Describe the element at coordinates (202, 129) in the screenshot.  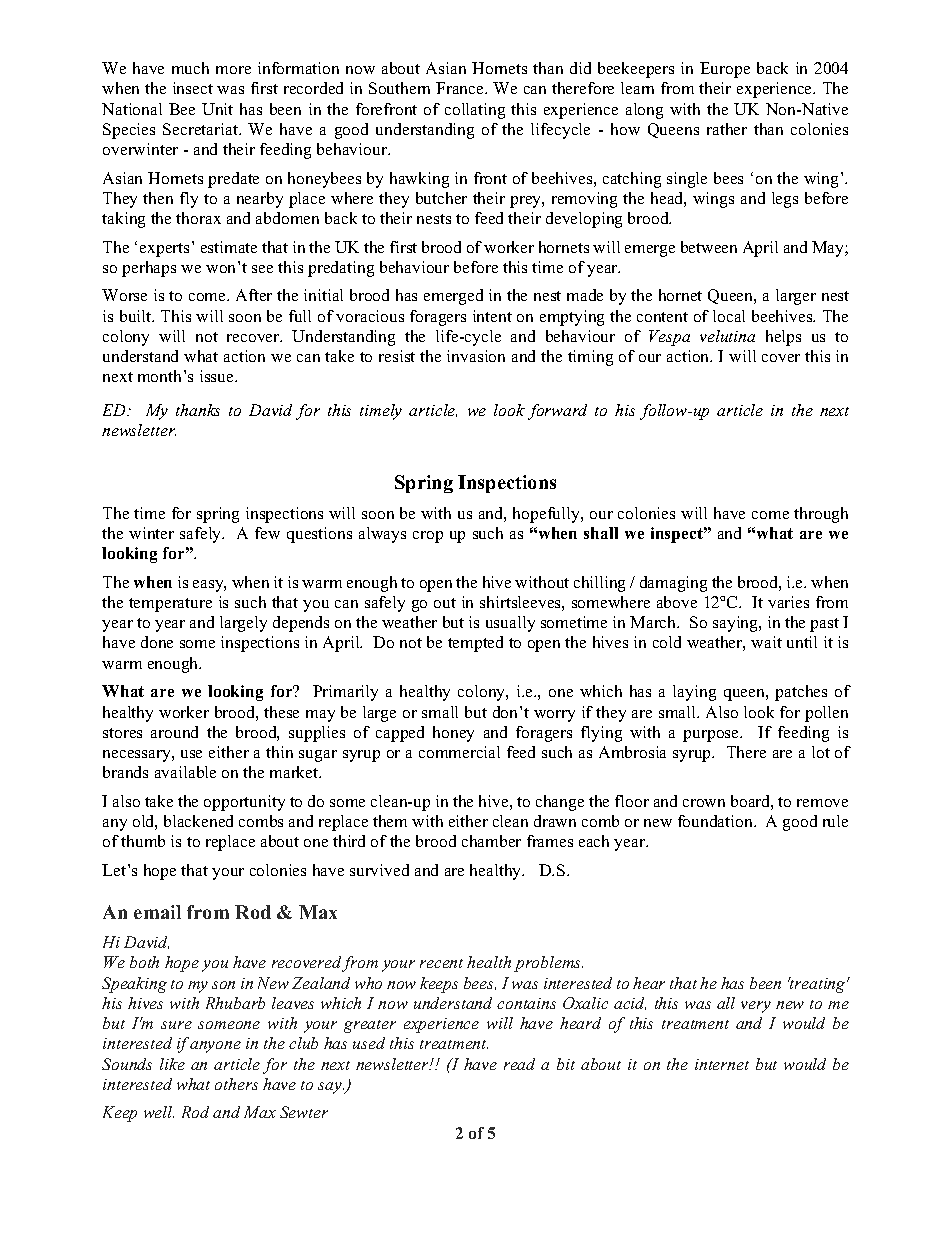
I see `Secretariat` at that location.
